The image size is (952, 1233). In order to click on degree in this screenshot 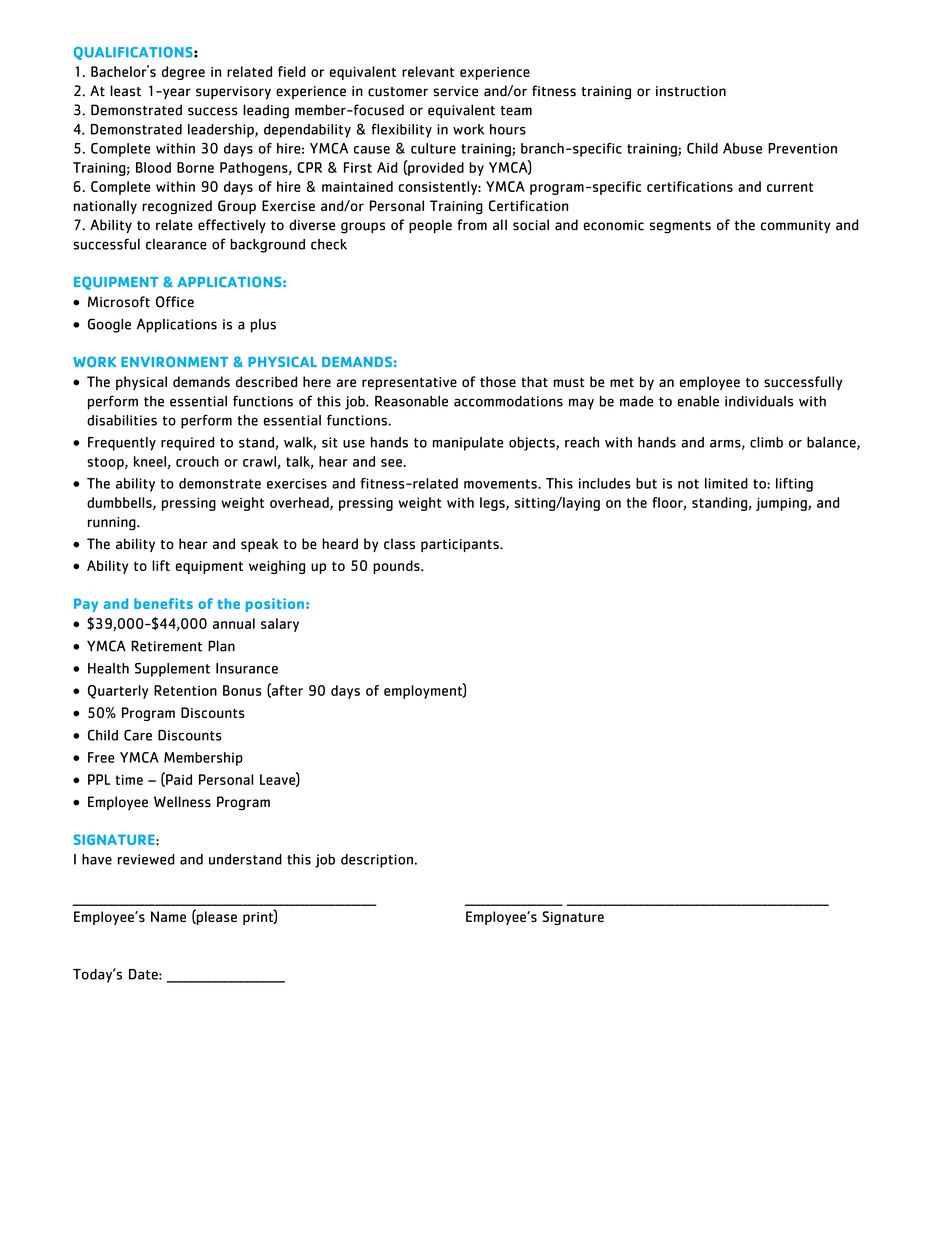, I will do `click(183, 73)`.
